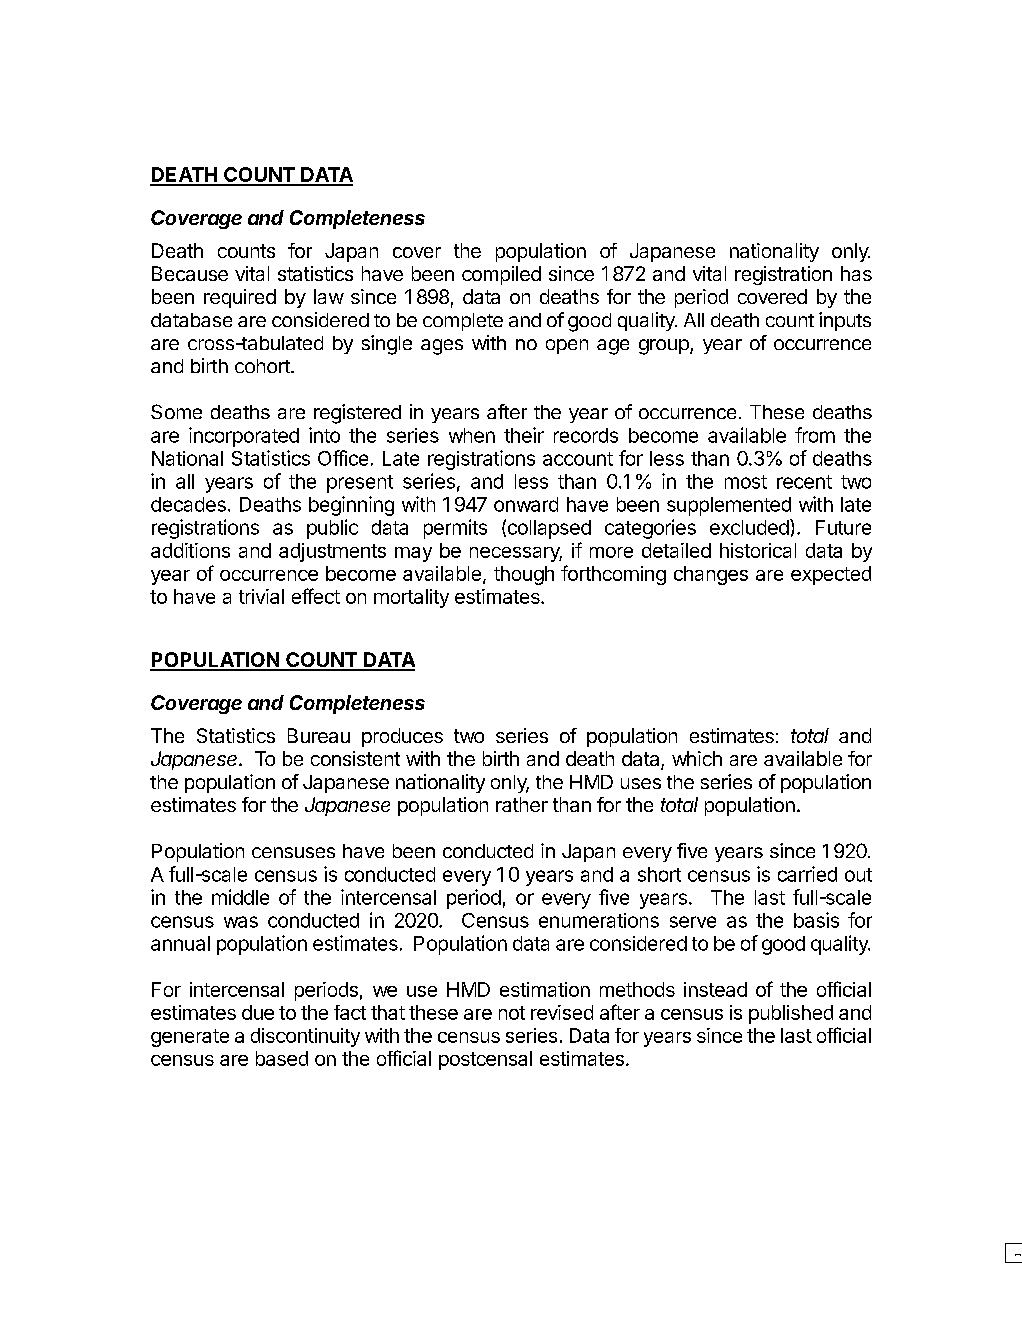 This image has height=1323, width=1022. I want to click on consistent, so click(355, 758).
